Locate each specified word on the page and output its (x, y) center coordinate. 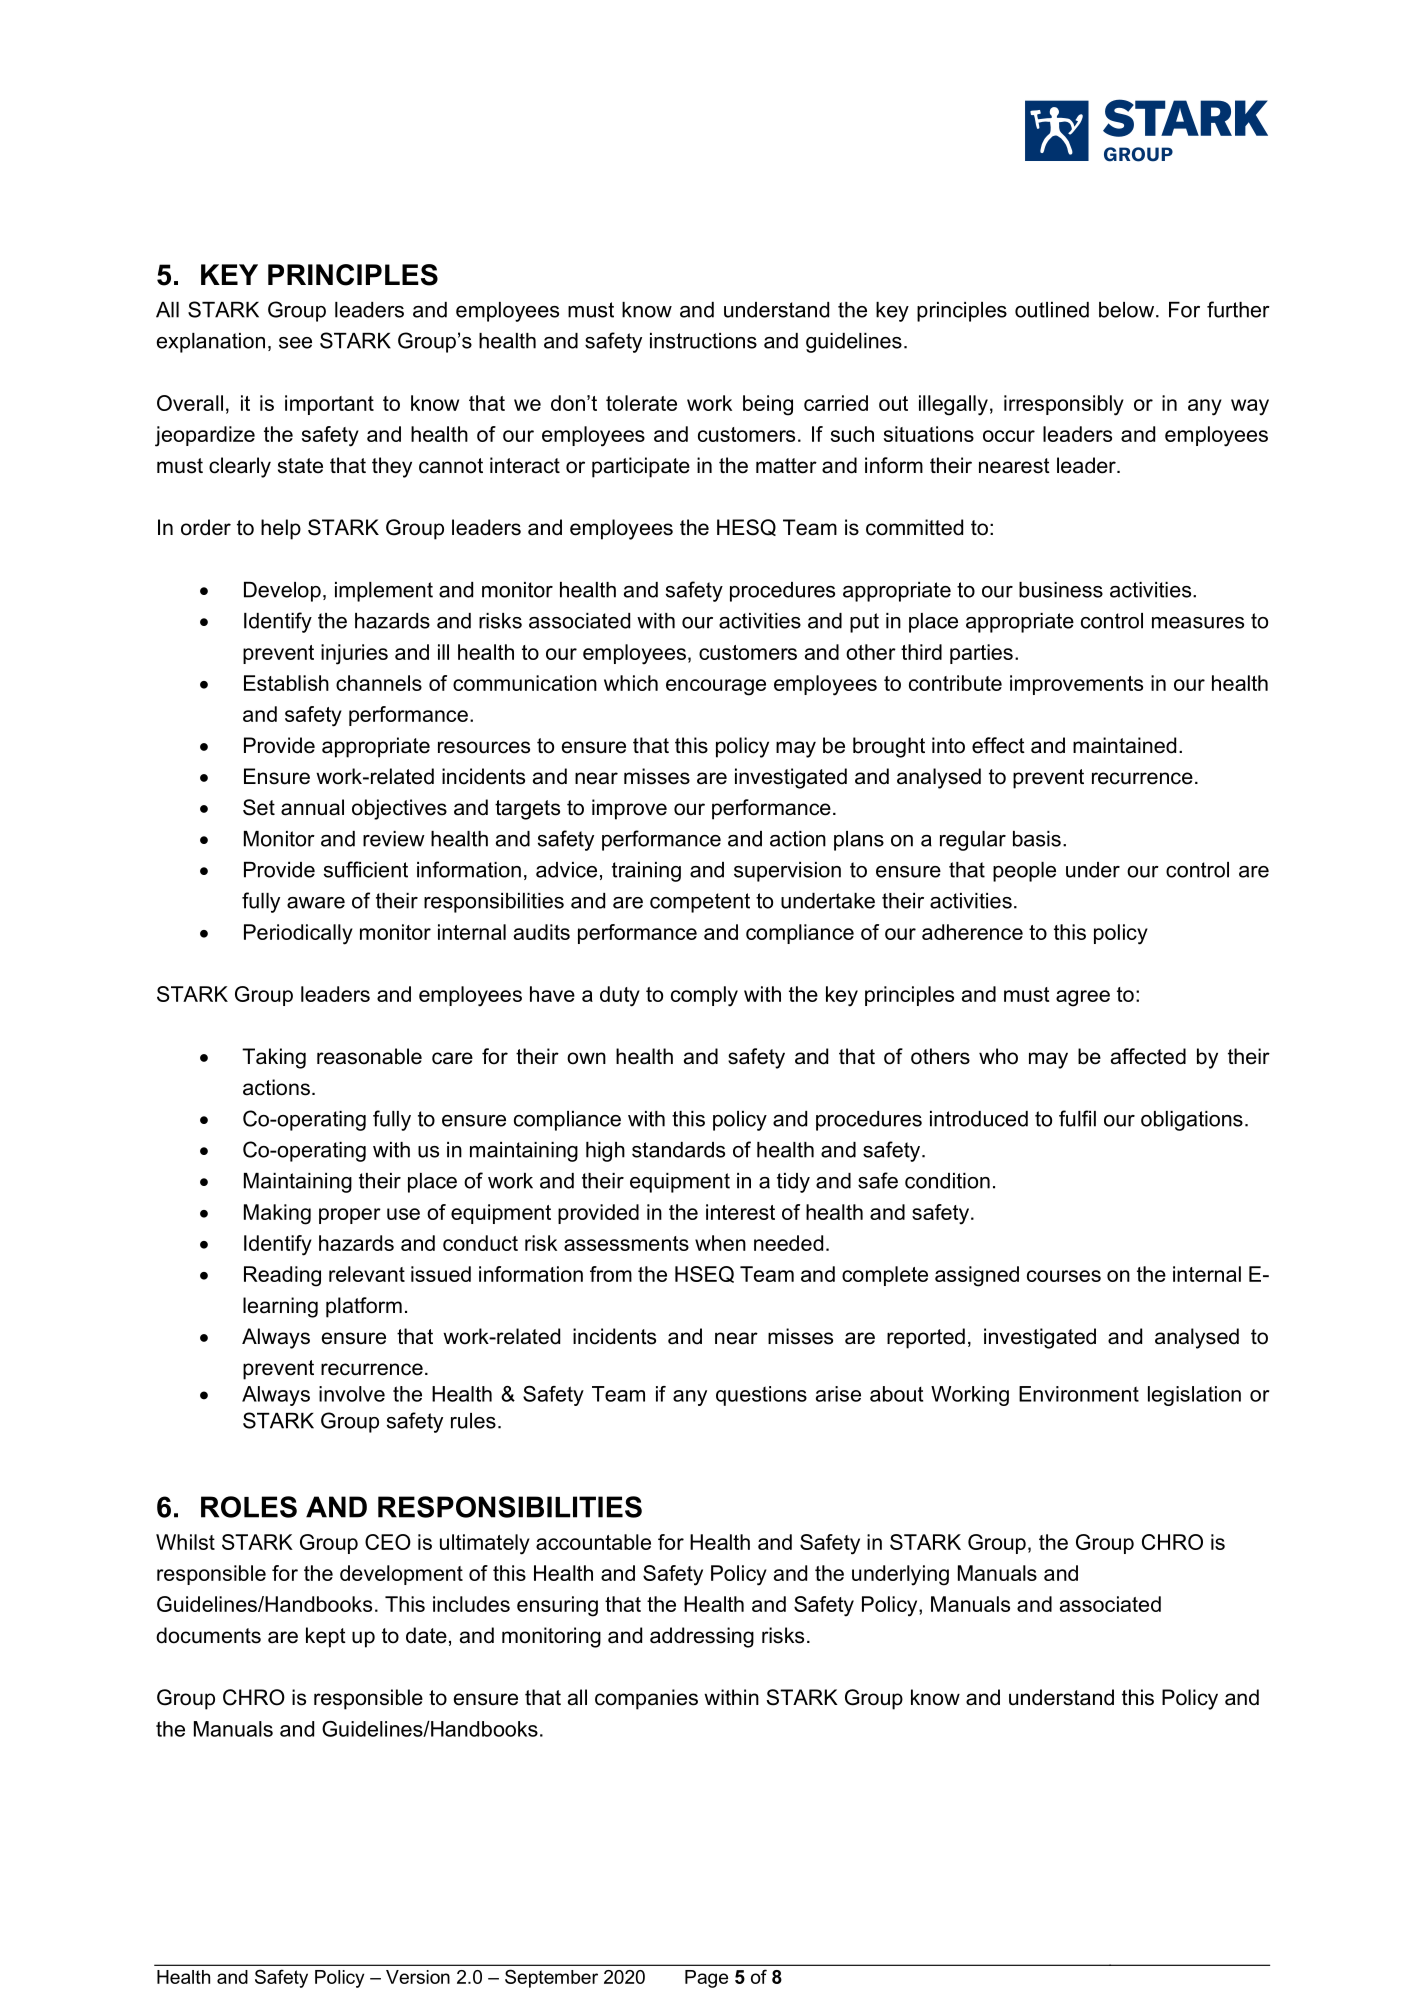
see (295, 343)
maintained (1124, 745)
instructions (703, 341)
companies (646, 1699)
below (1126, 310)
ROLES (249, 1507)
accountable (593, 1542)
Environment (1079, 1394)
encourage (716, 687)
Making (277, 1214)
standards (678, 1150)
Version (418, 1977)
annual (312, 807)
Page (706, 1979)
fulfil (1077, 1118)
